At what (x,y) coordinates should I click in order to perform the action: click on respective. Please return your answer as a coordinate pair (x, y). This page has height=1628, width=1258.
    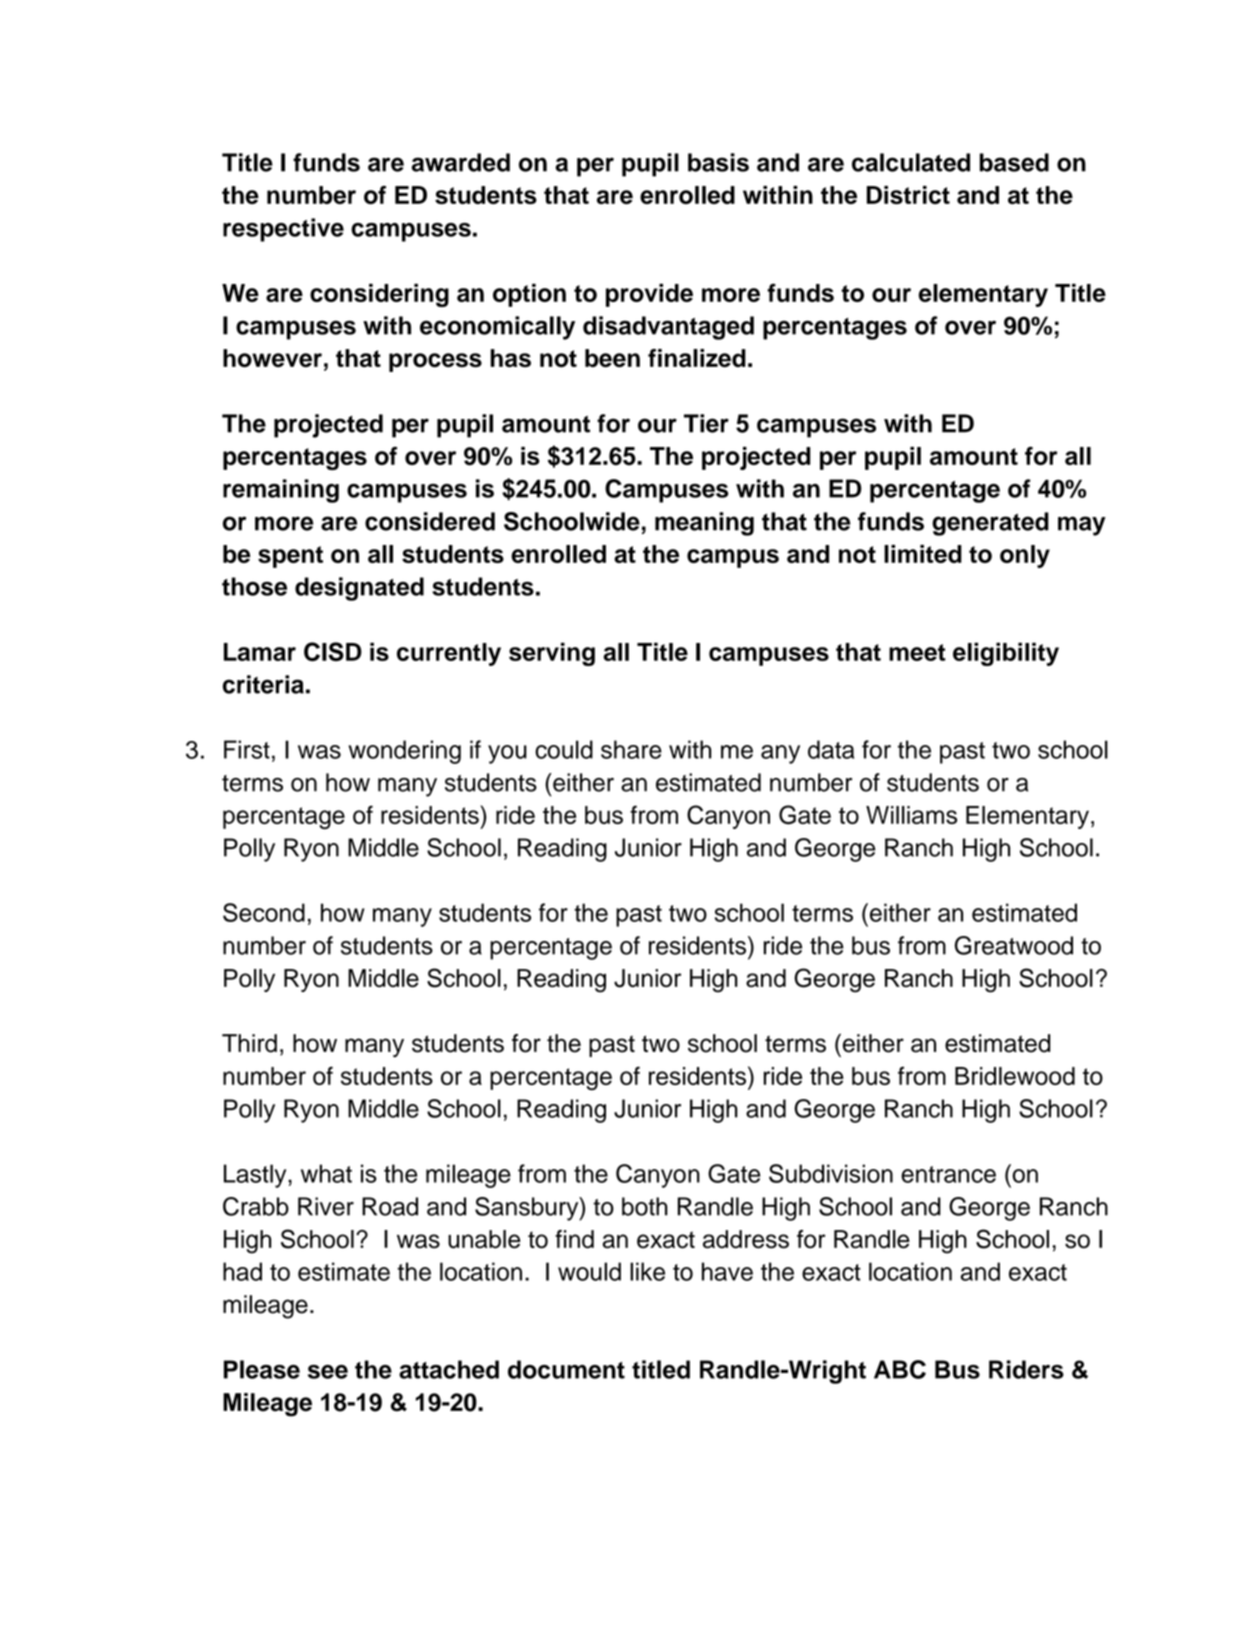
    Looking at the image, I should click on (283, 230).
